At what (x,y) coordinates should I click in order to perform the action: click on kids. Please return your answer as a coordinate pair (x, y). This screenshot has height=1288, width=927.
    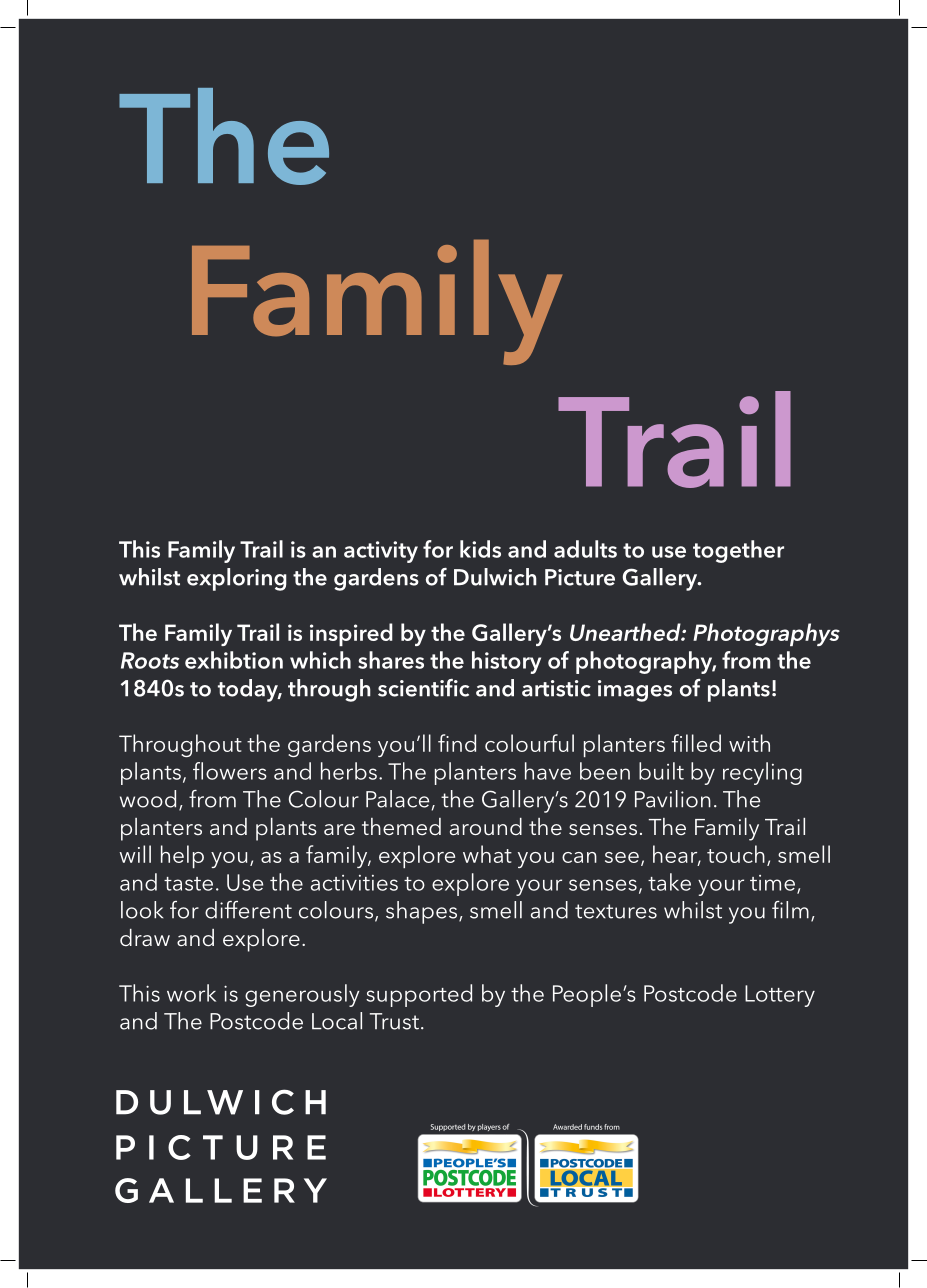
    Looking at the image, I should click on (480, 549).
